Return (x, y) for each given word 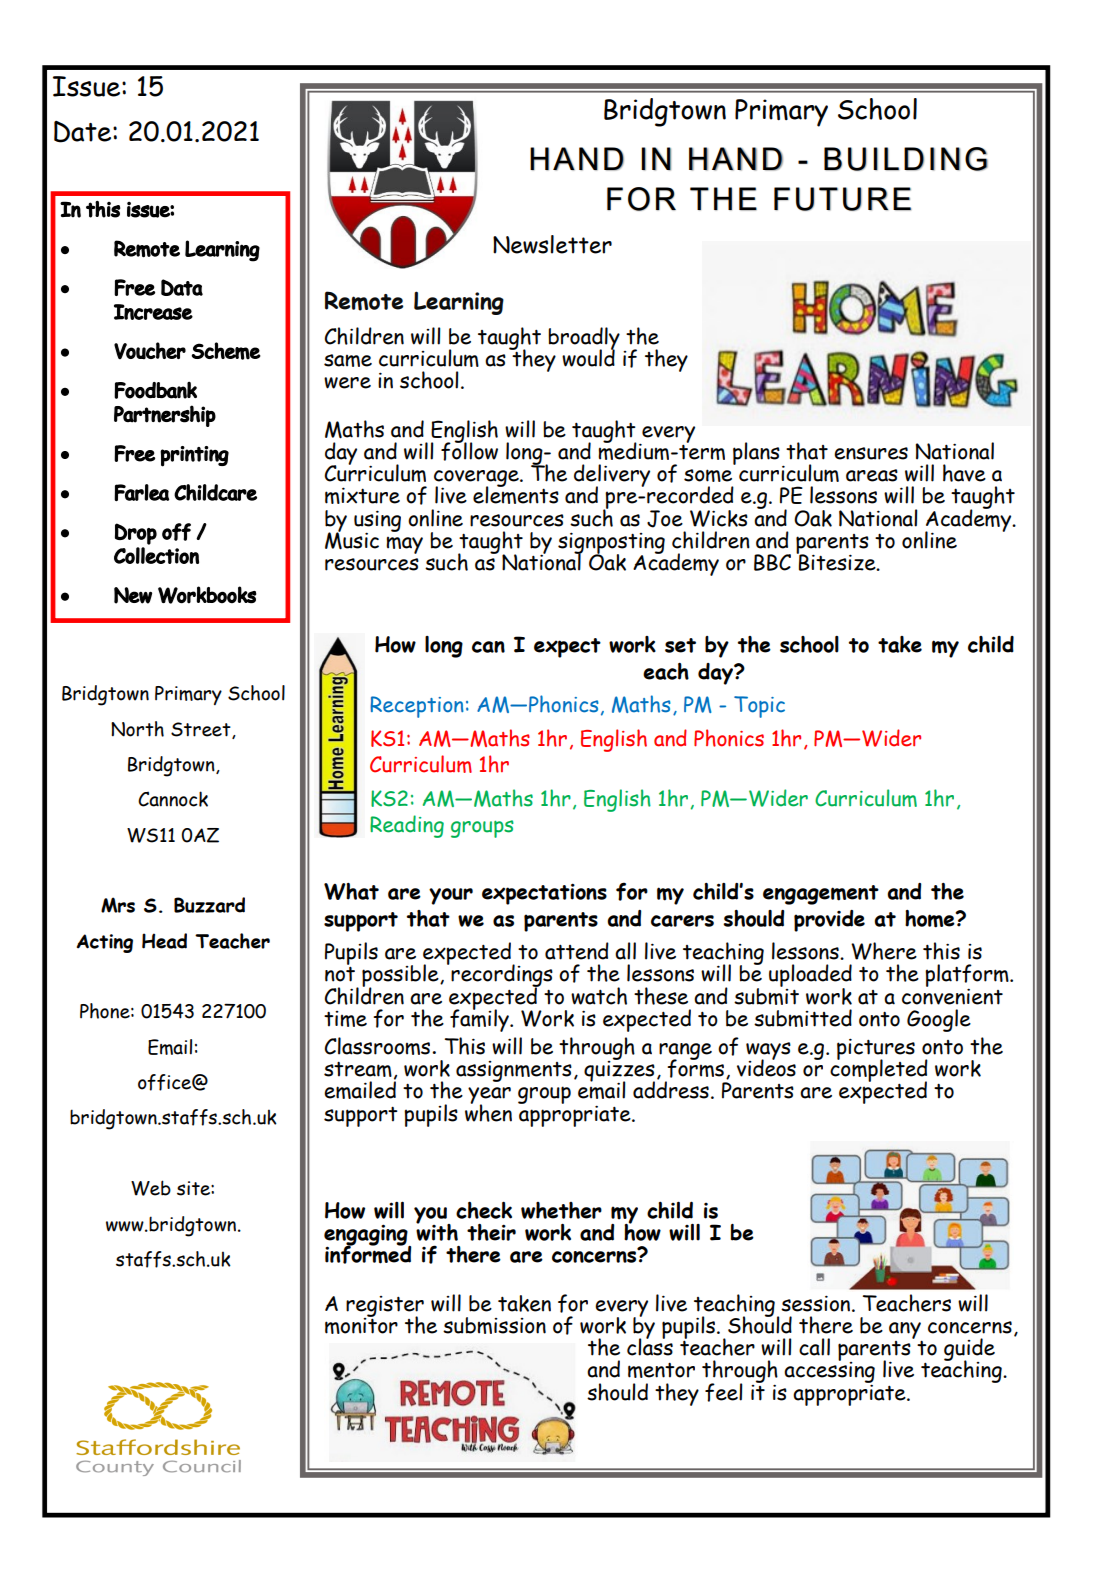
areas (872, 475)
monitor (361, 1324)
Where (884, 951)
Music (352, 540)
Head (164, 941)
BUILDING (906, 159)
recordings (502, 977)
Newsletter (552, 244)
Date (84, 132)
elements (516, 494)
